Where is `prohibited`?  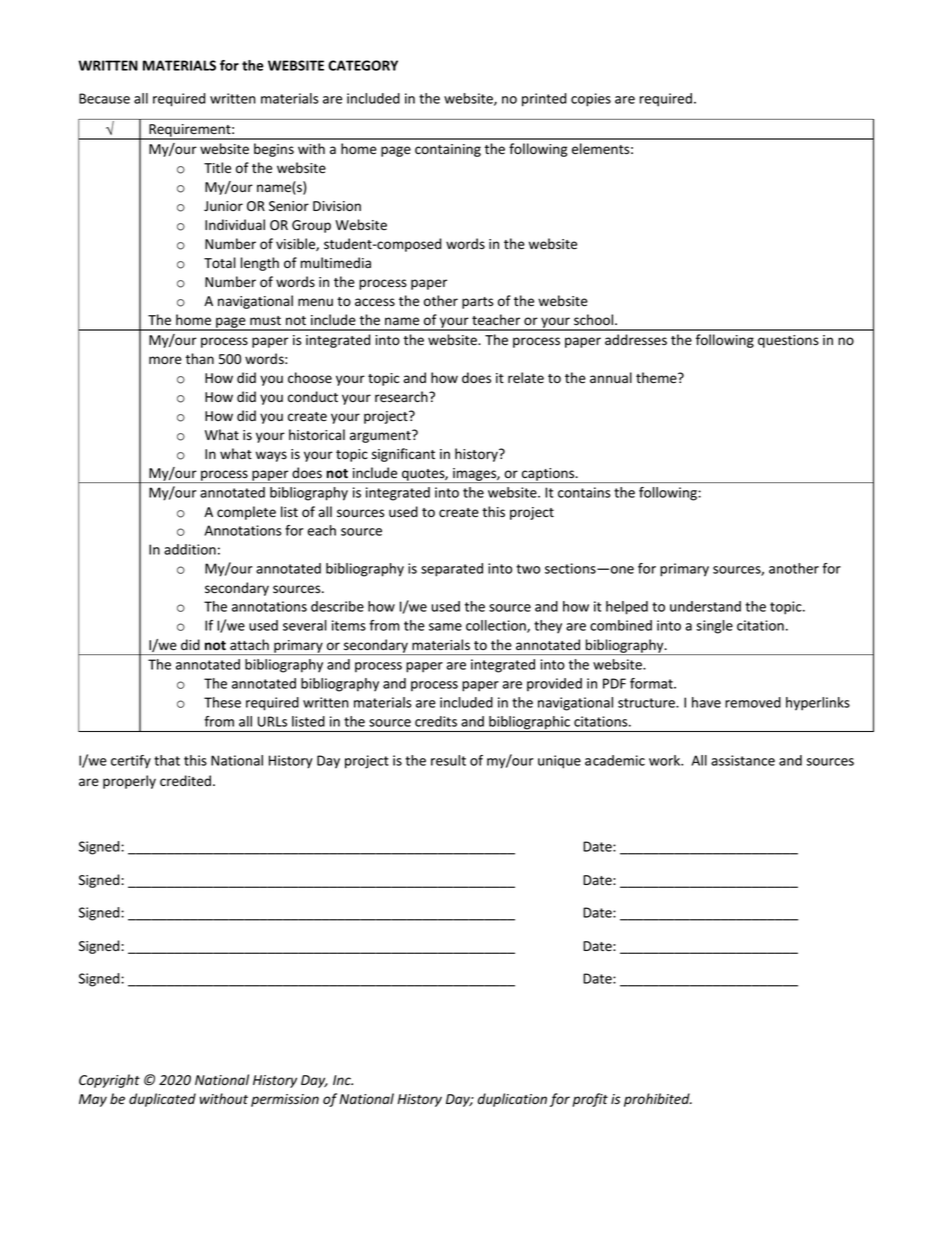
prohibited is located at coordinates (658, 1100).
